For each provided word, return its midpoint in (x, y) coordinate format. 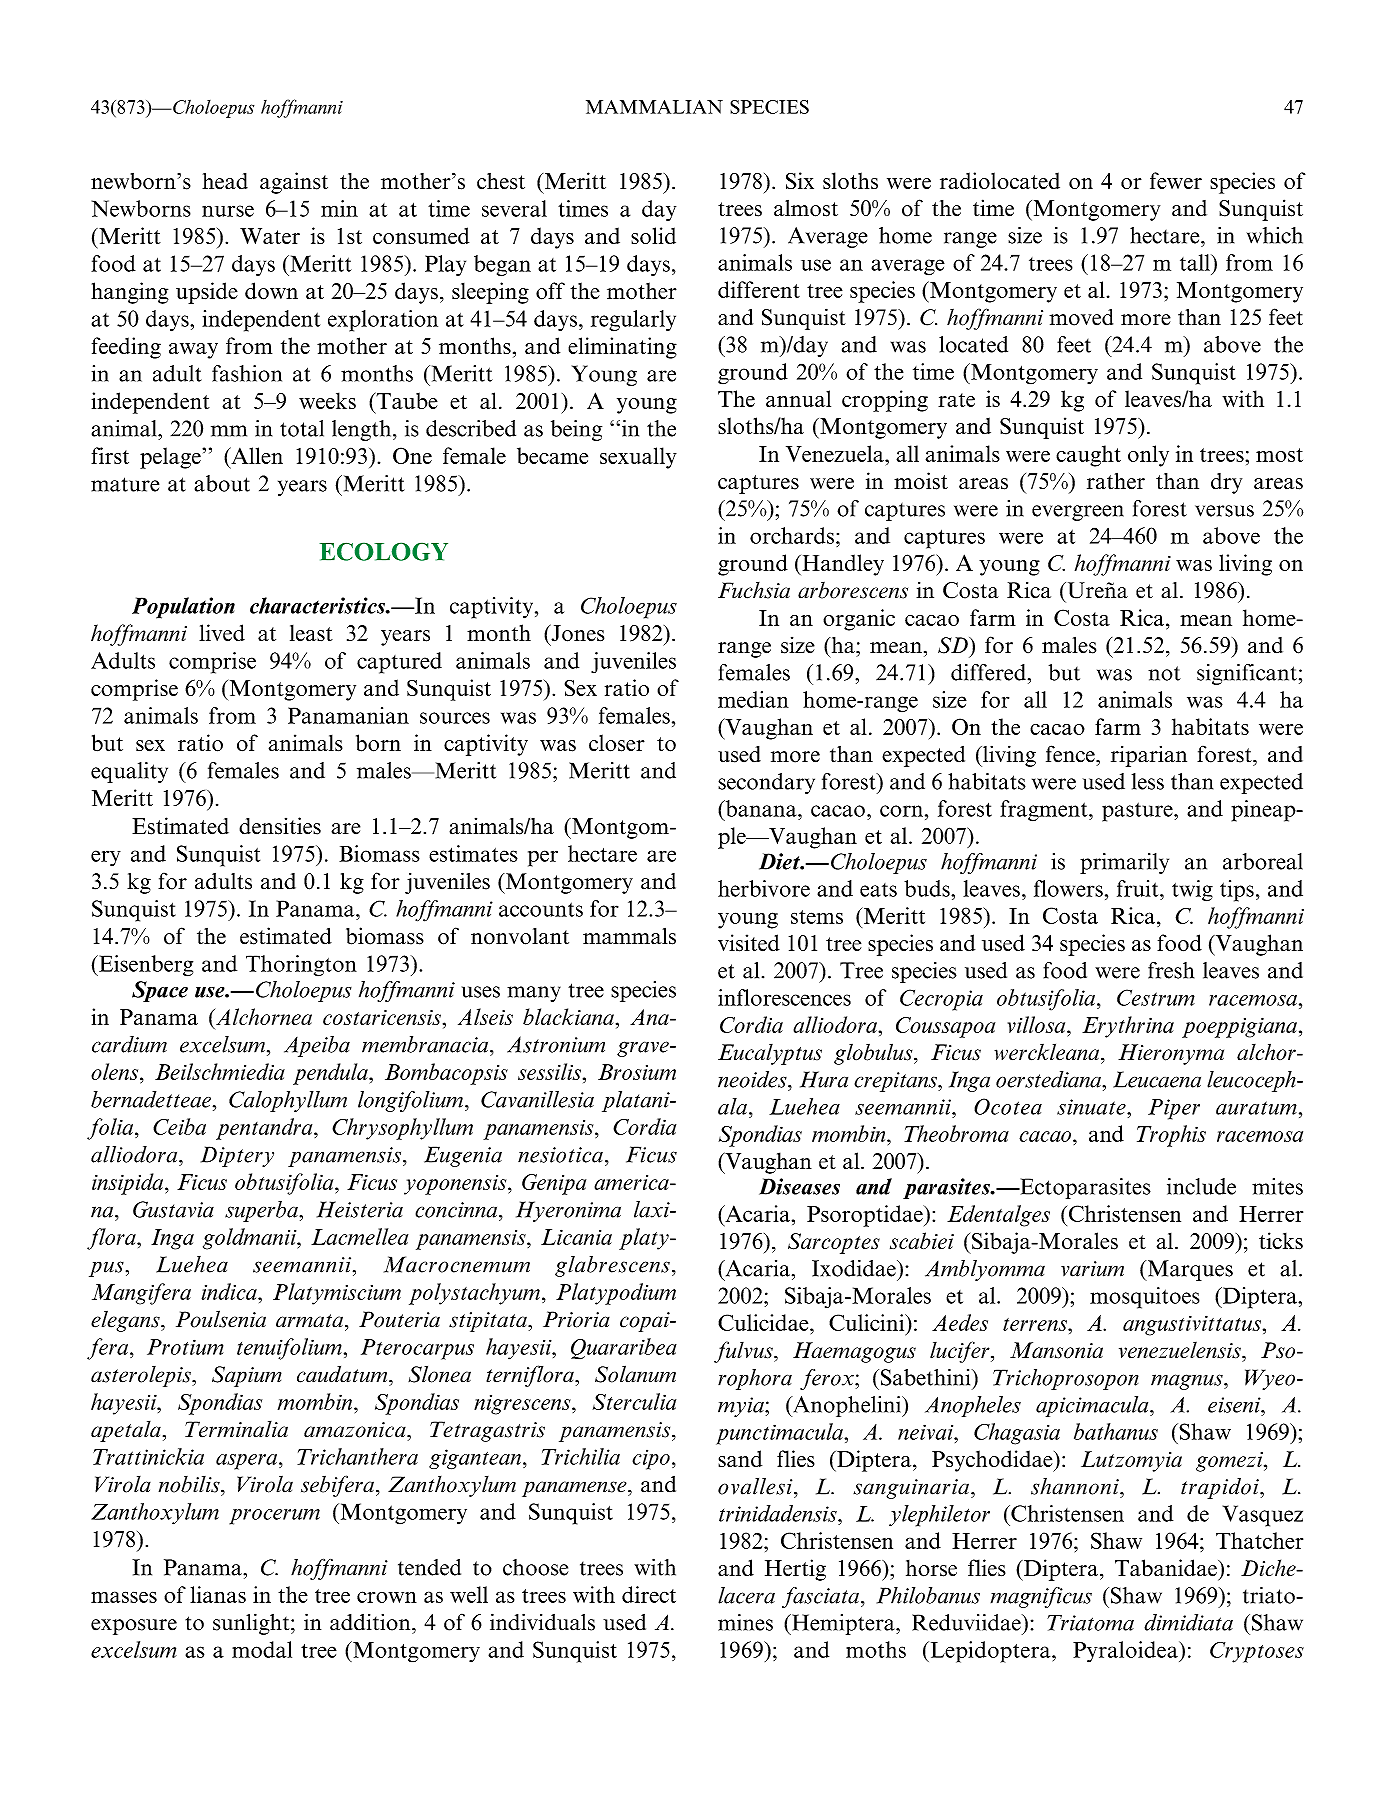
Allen (256, 455)
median (753, 699)
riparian (1149, 756)
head (225, 181)
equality (129, 772)
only (1148, 456)
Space (160, 991)
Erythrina (1128, 1027)
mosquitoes (1145, 1298)
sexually (638, 458)
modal (262, 1649)
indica (230, 1291)
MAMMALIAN (654, 107)
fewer (1176, 180)
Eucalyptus (770, 1054)
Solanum (635, 1374)
